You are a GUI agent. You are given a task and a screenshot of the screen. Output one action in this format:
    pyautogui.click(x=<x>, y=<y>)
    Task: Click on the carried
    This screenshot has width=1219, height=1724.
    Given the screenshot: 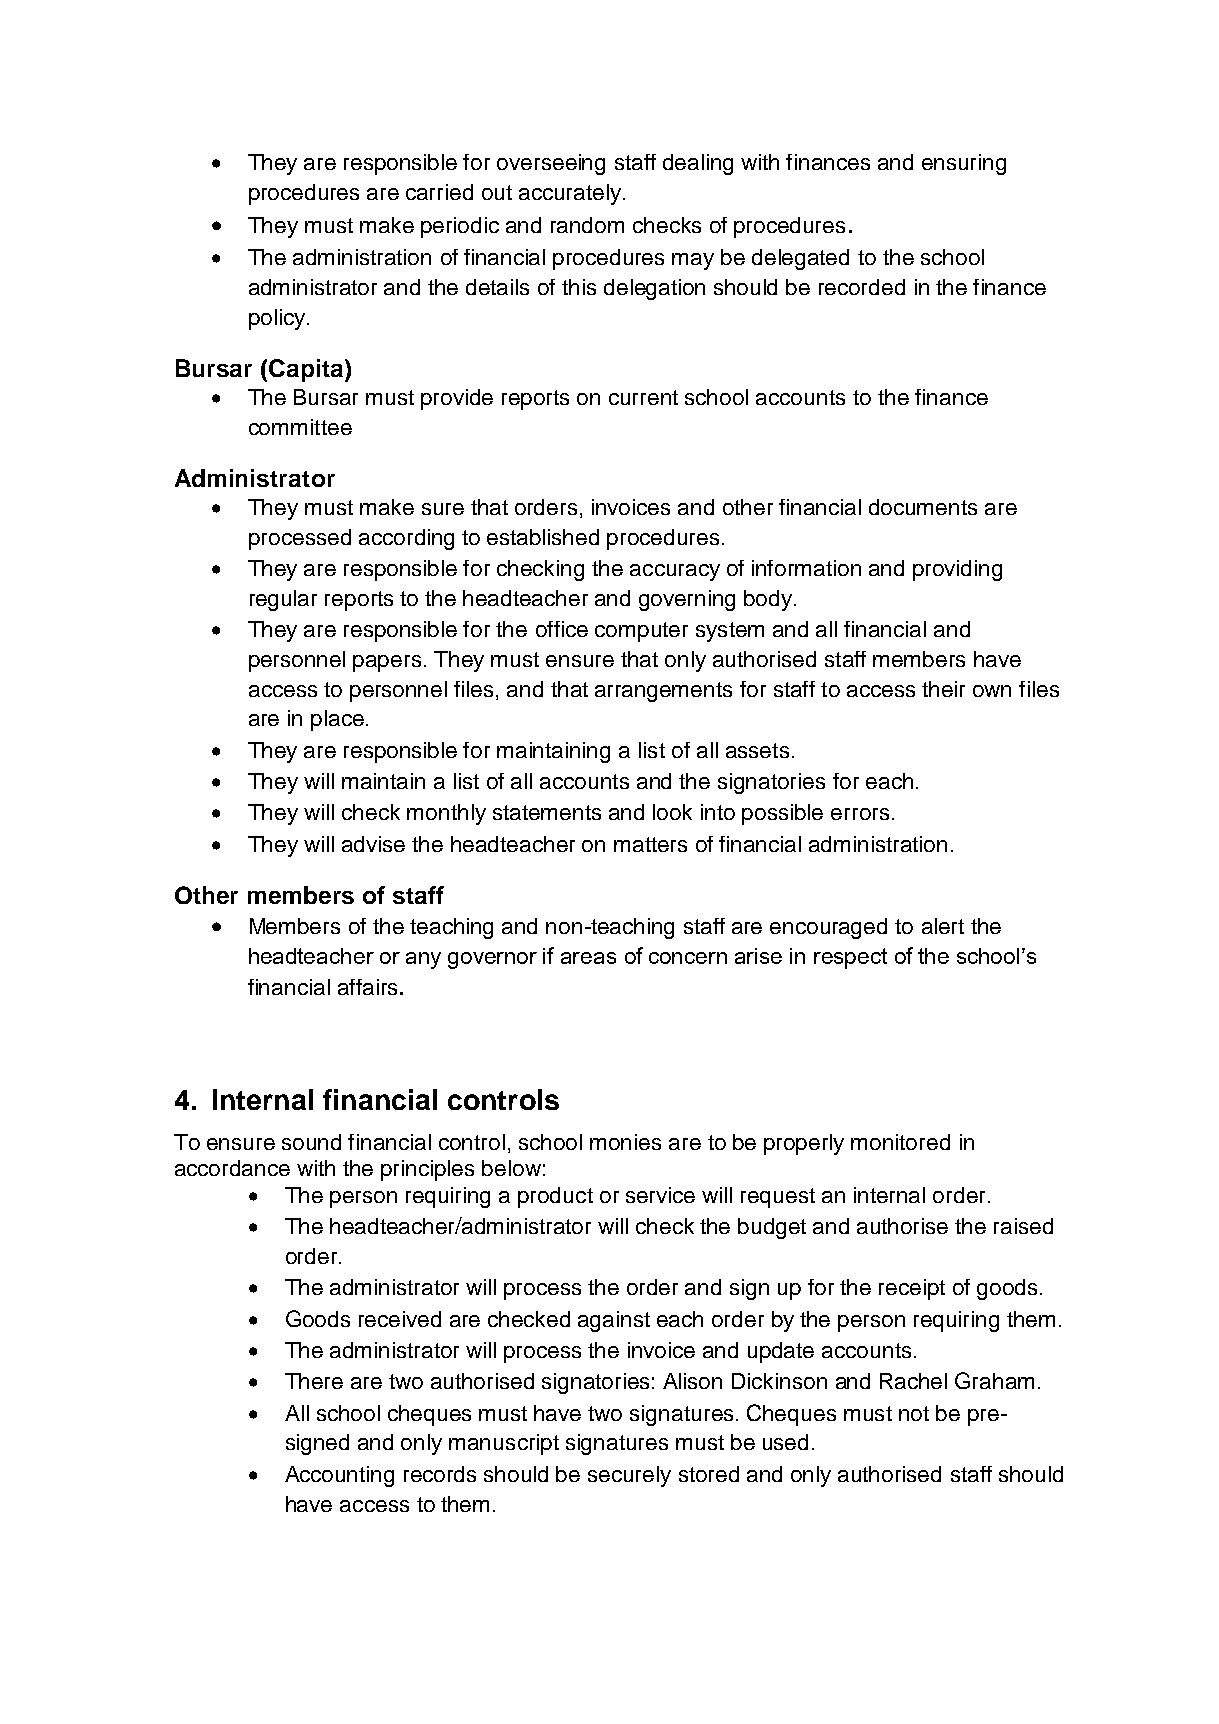 What is the action you would take?
    pyautogui.click(x=439, y=192)
